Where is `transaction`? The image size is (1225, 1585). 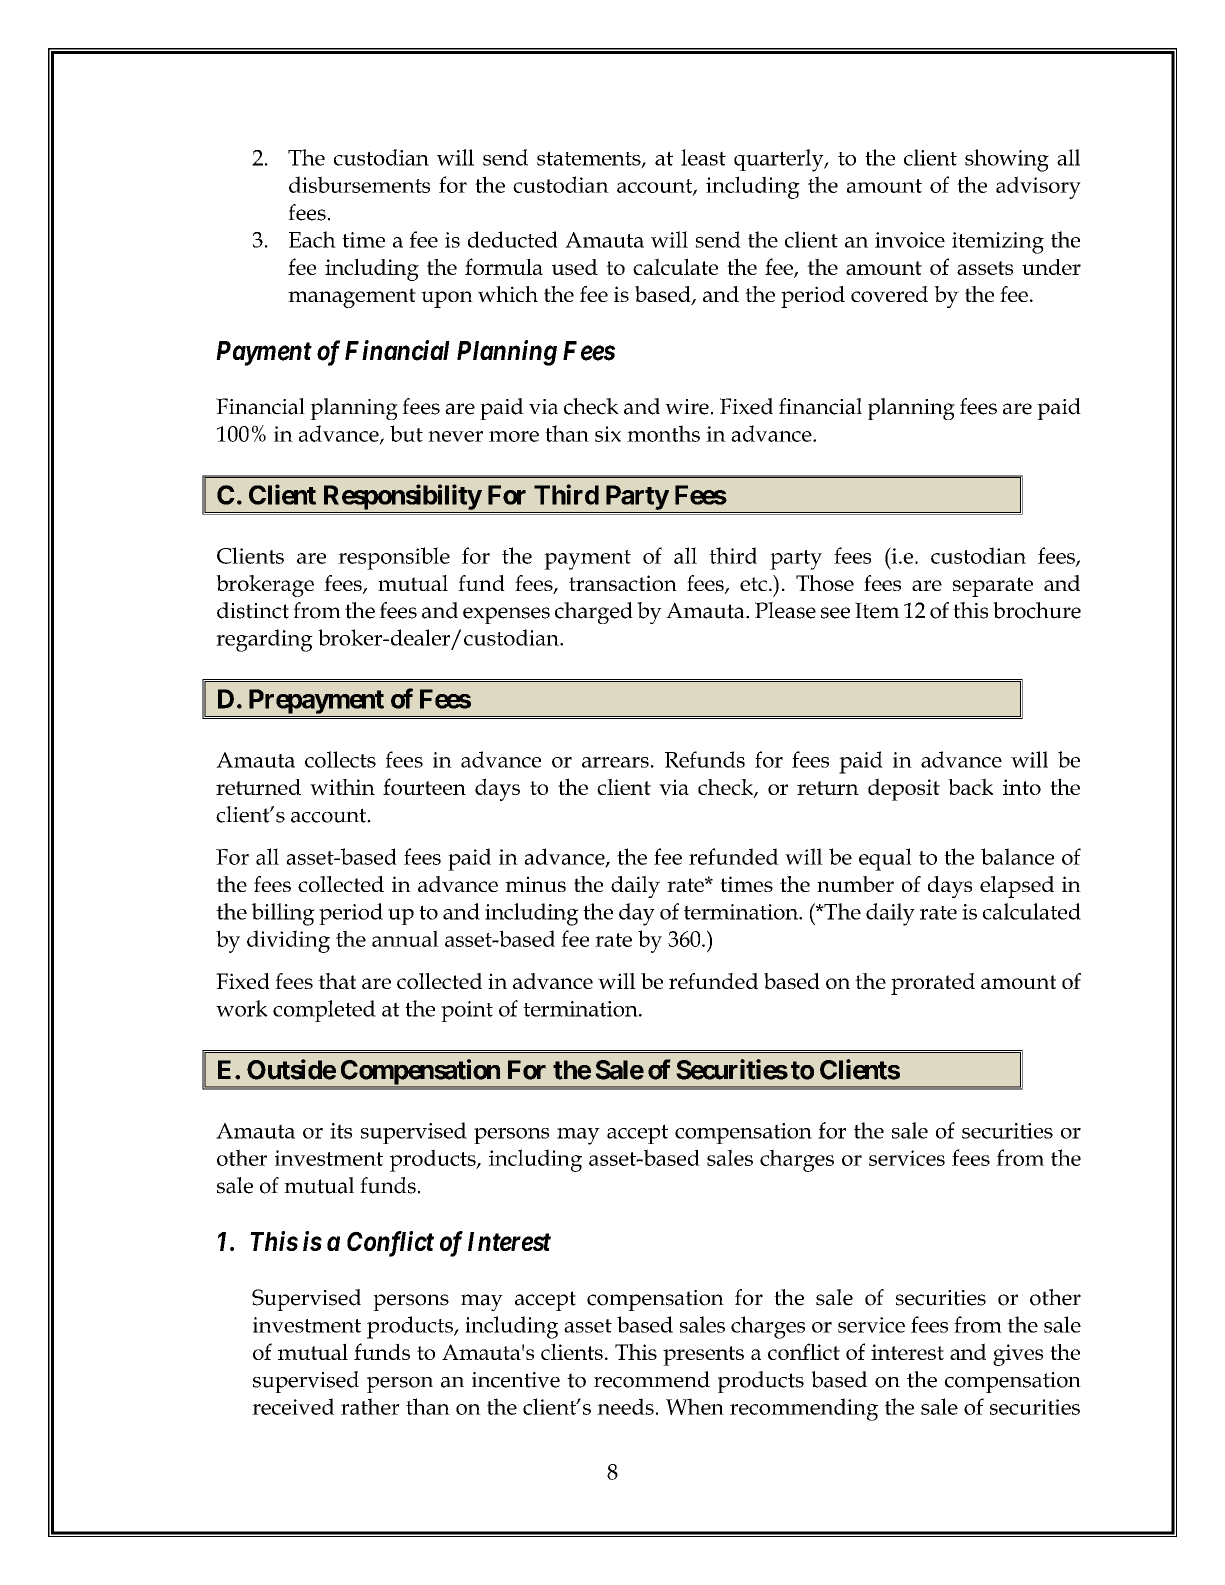
transaction is located at coordinates (623, 583).
